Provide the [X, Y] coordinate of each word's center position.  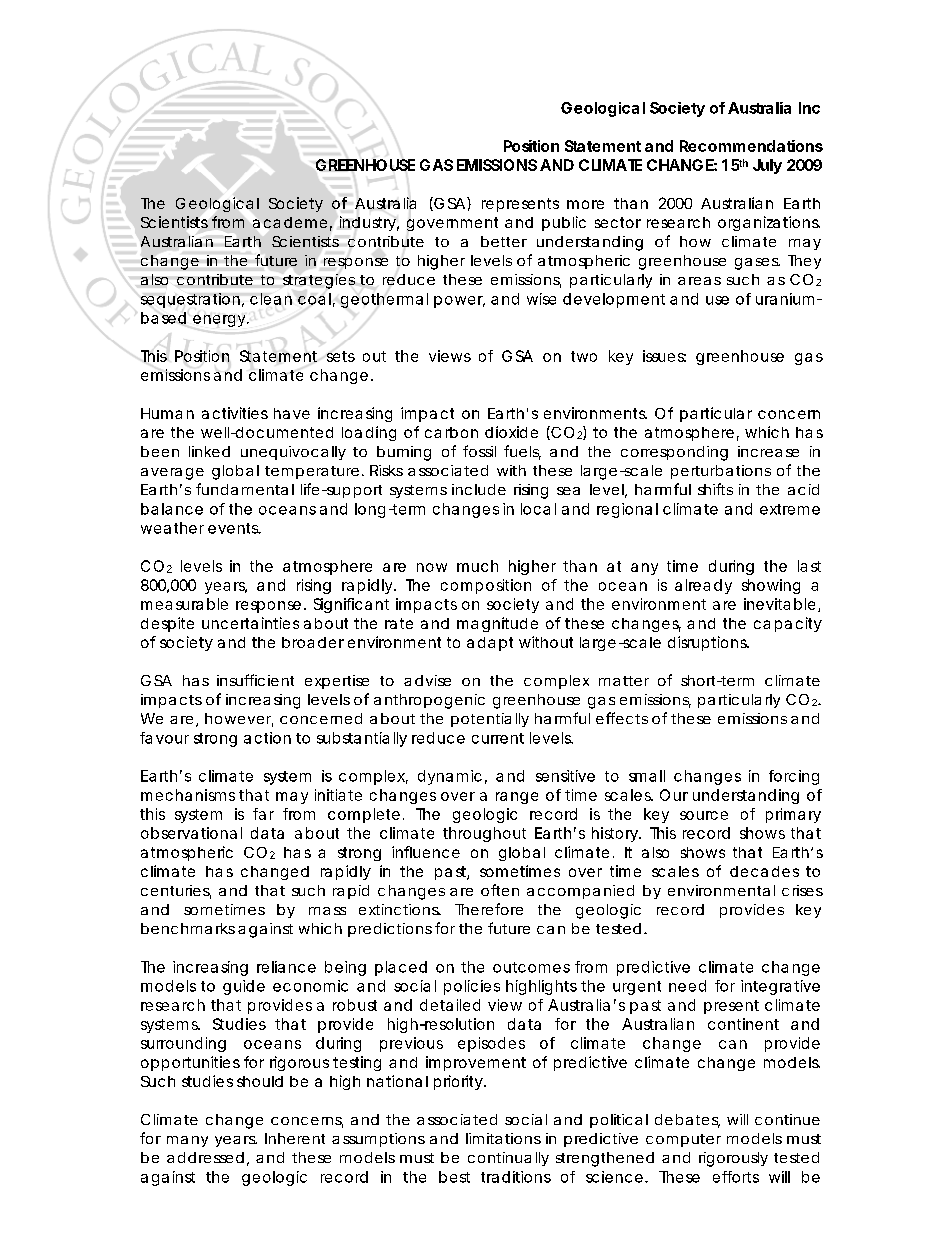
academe [290, 222]
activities [235, 413]
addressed [205, 1157]
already [703, 586]
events [234, 528]
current [498, 738]
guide [244, 987]
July [767, 166]
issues [664, 356]
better [504, 241]
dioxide [511, 432]
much [477, 566]
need [687, 986]
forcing [794, 777]
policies [472, 987]
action [267, 738]
